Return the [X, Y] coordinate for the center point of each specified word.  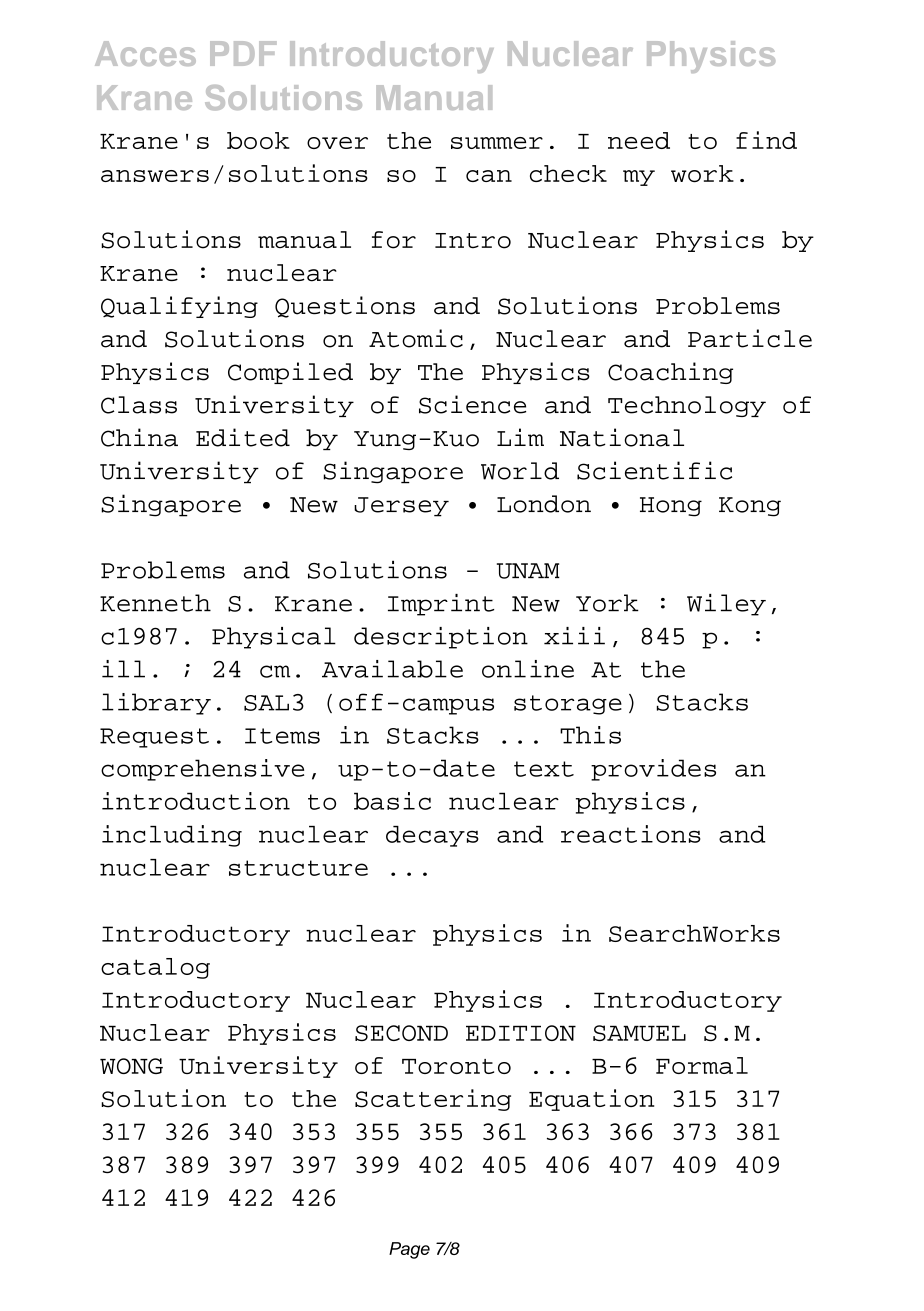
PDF [243, 53]
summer [497, 143]
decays [432, 836]
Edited [243, 437]
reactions [631, 834]
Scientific [654, 470]
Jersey [401, 507]
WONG [131, 1066]
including [172, 836]
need [639, 140]
